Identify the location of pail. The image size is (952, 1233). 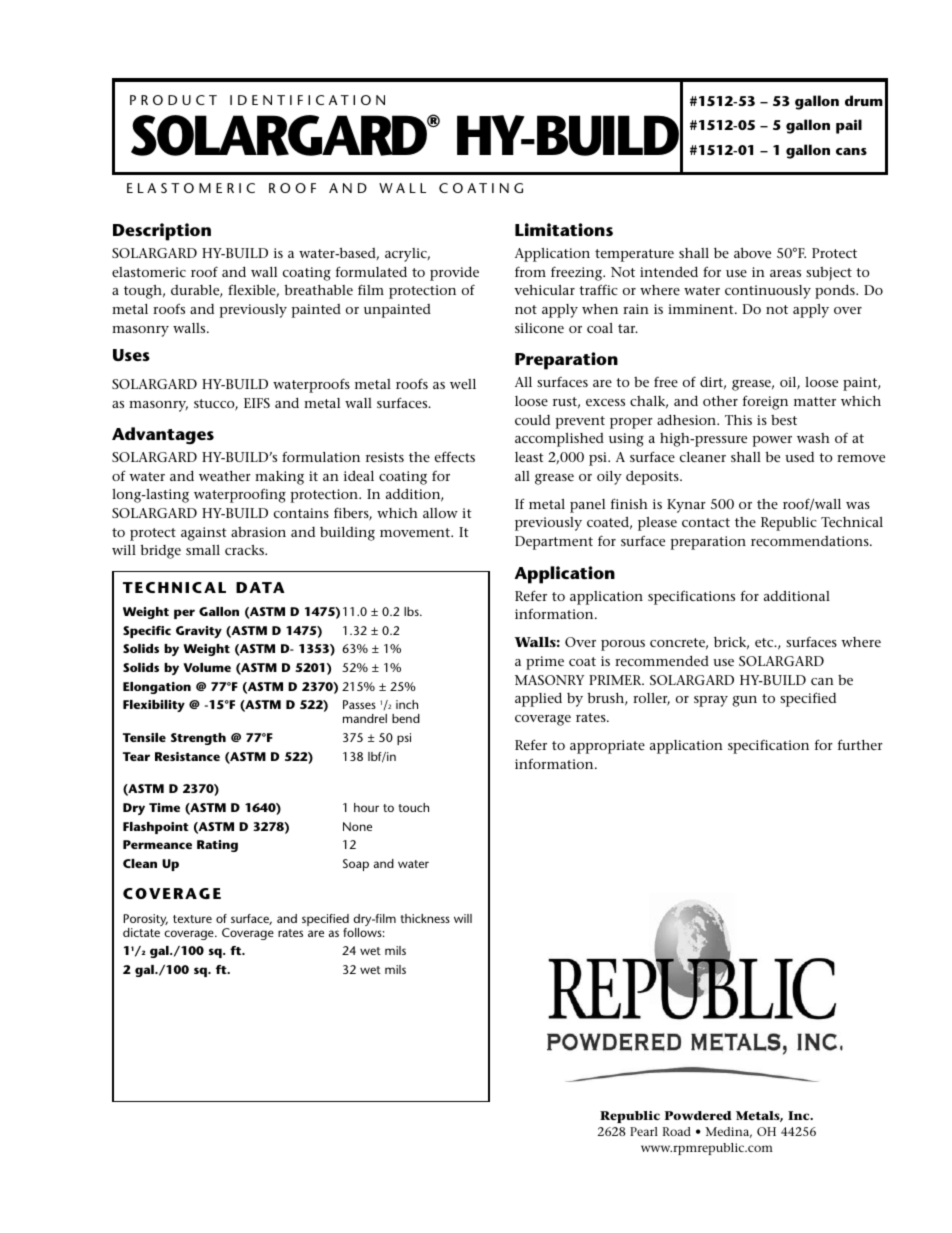
(849, 126).
